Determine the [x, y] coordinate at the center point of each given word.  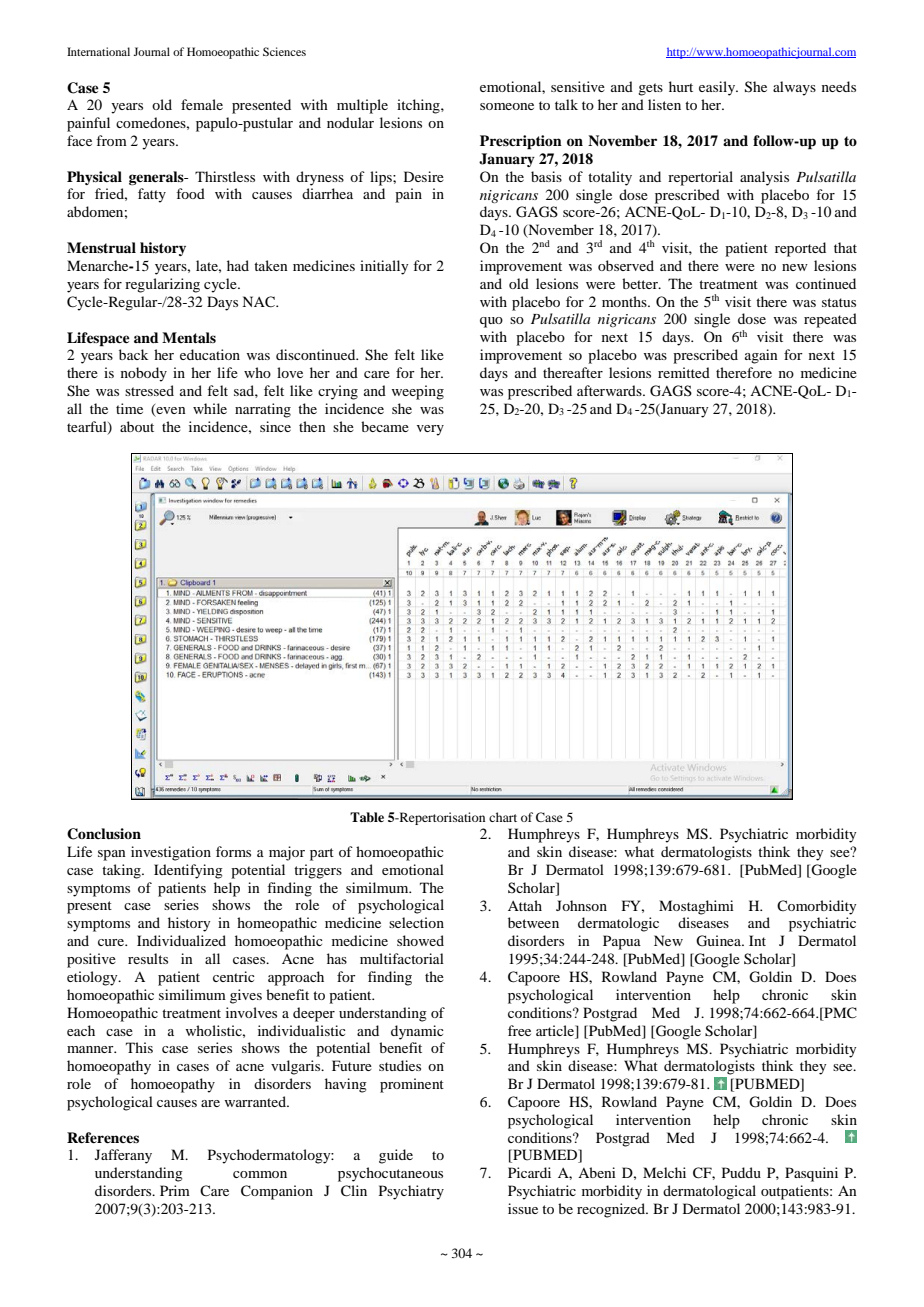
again [761, 356]
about [137, 426]
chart [503, 817]
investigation [171, 853]
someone [507, 106]
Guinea [720, 941]
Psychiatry [411, 1192]
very [430, 430]
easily [718, 88]
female [202, 104]
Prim [175, 1190]
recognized [612, 1210]
